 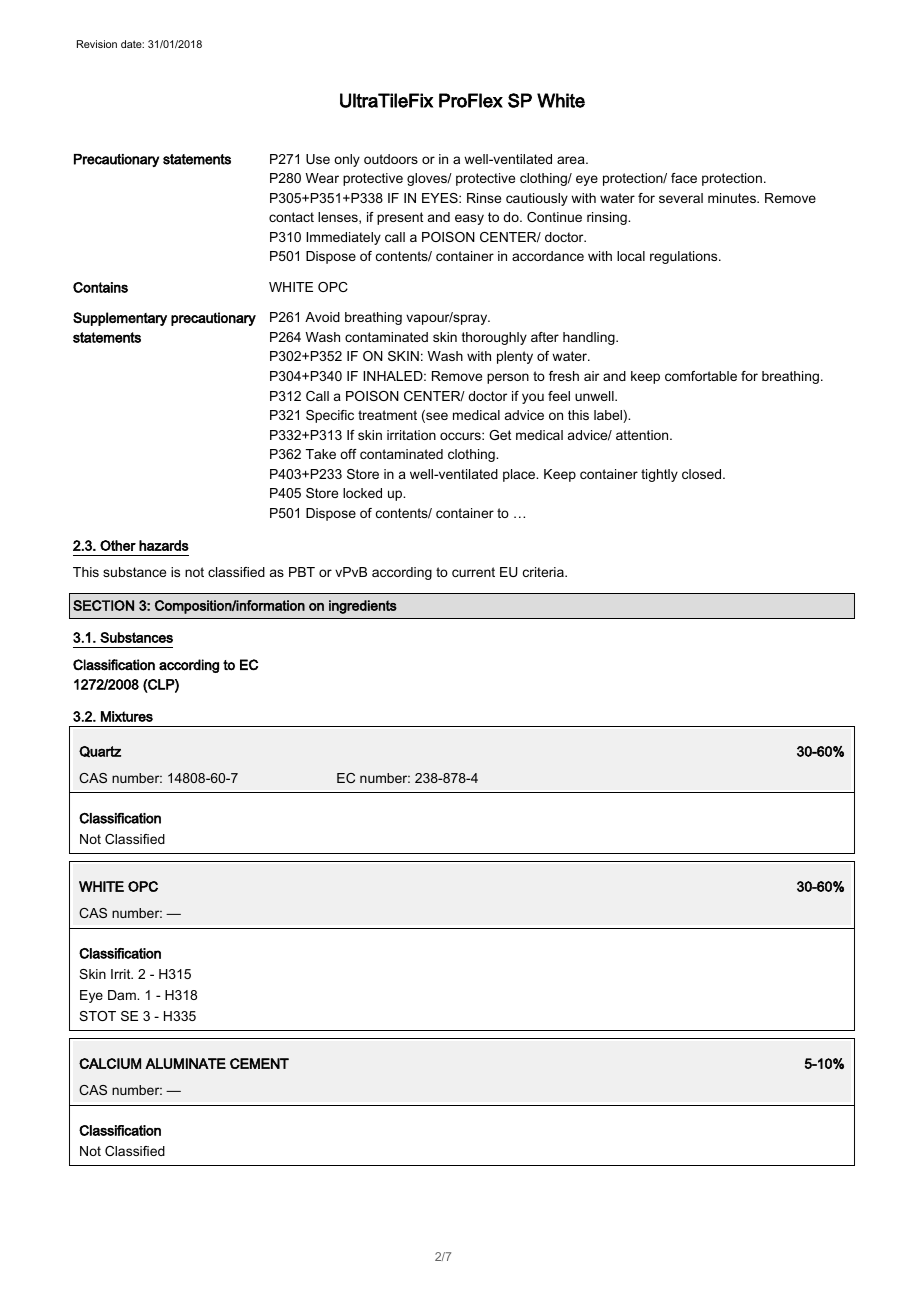 I want to click on face, so click(x=684, y=178).
